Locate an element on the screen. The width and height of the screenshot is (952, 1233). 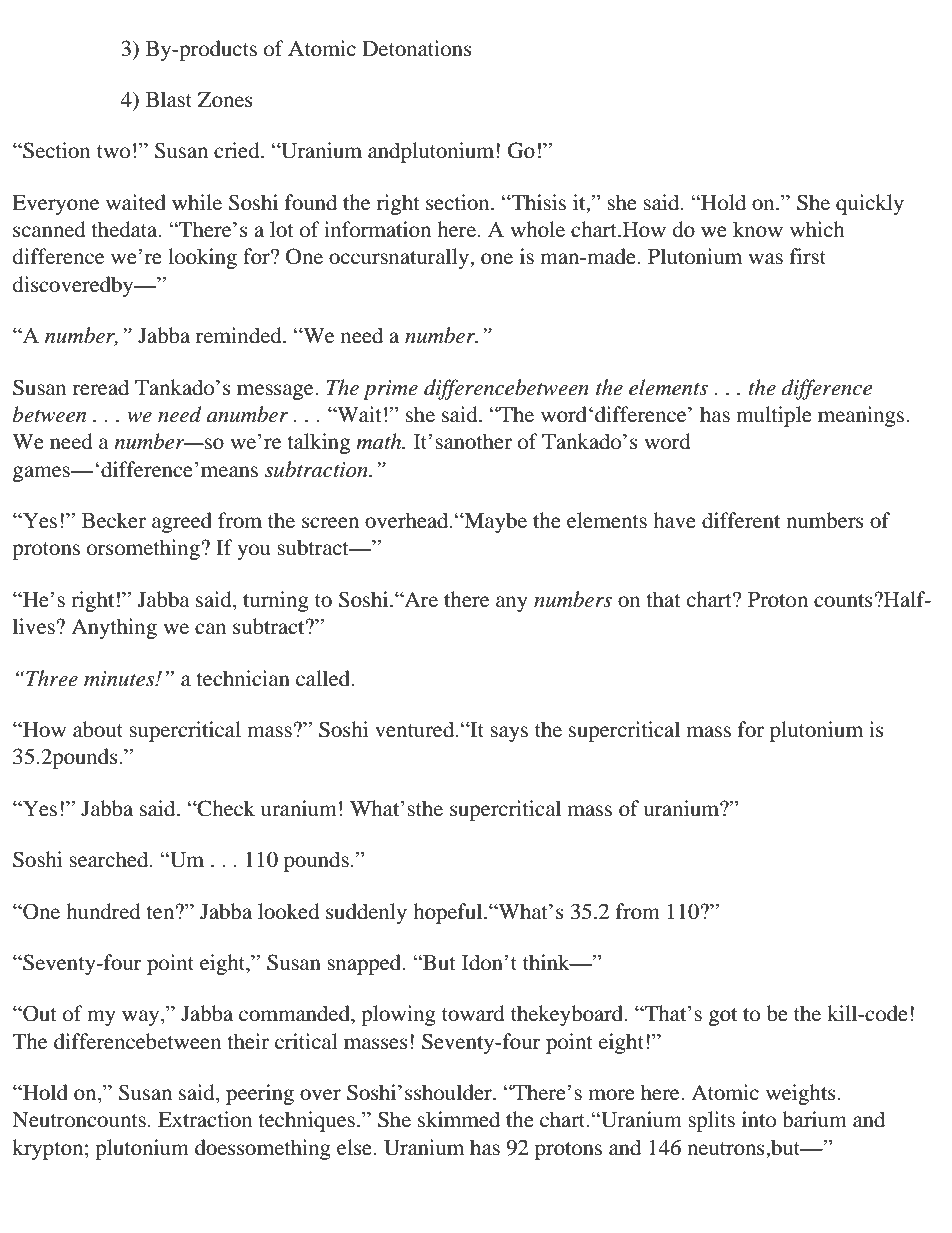
agreed is located at coordinates (182, 522).
